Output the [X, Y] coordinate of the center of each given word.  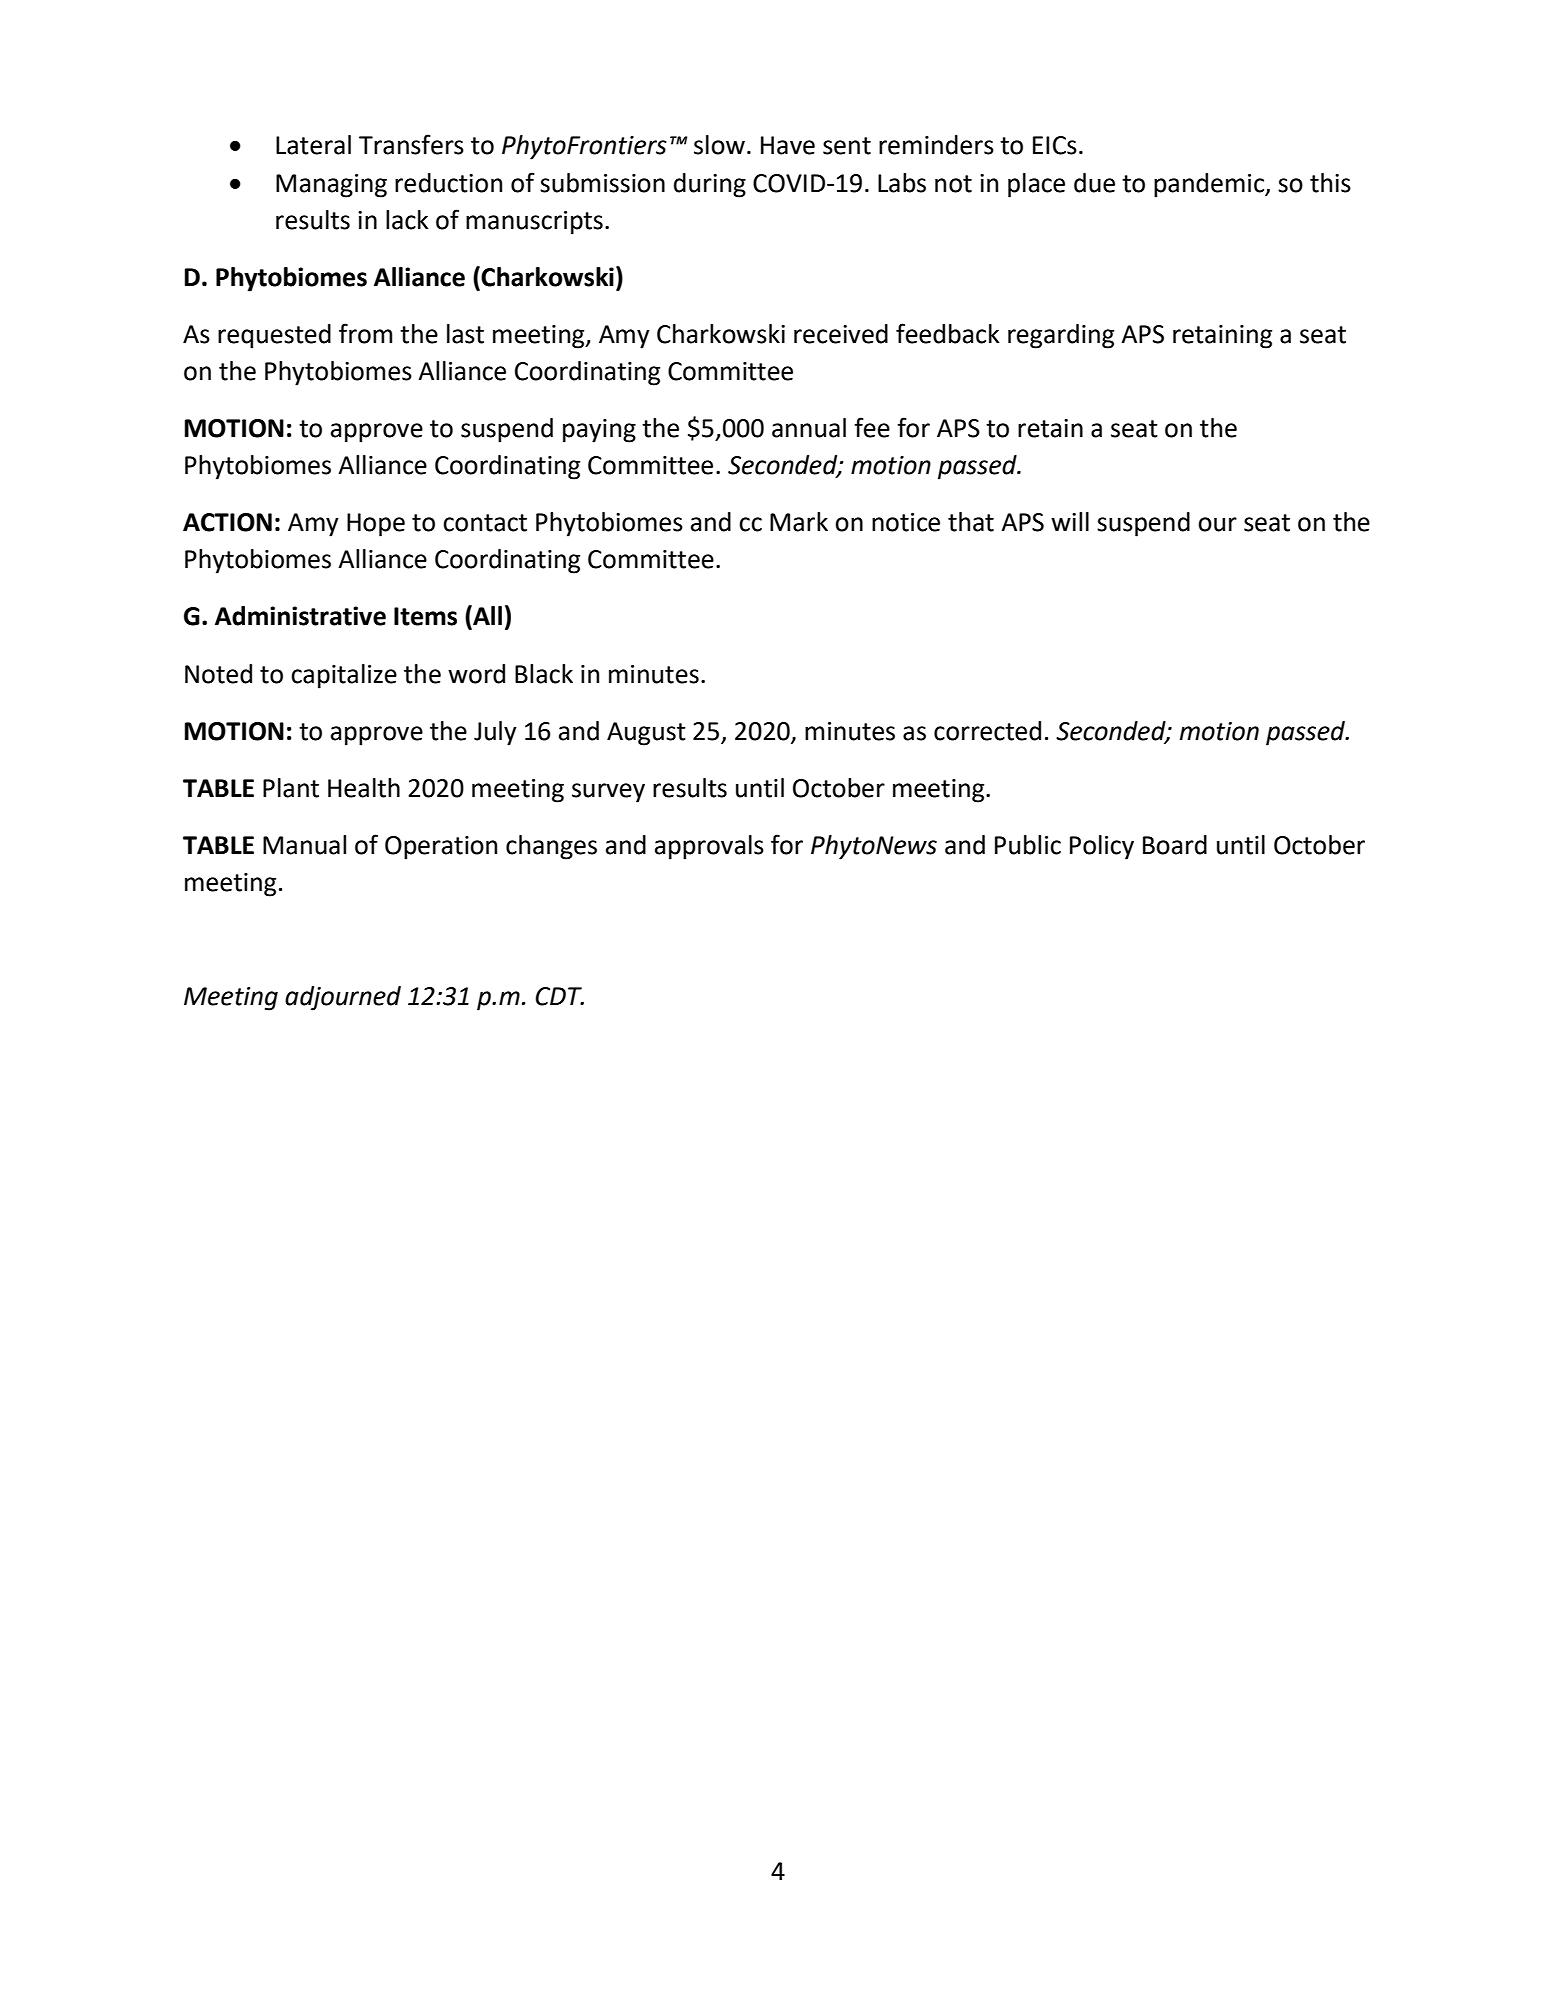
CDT [559, 996]
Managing [331, 186]
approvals [709, 847]
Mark [799, 522]
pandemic [1210, 185]
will [1070, 521]
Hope [376, 525]
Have [788, 145]
